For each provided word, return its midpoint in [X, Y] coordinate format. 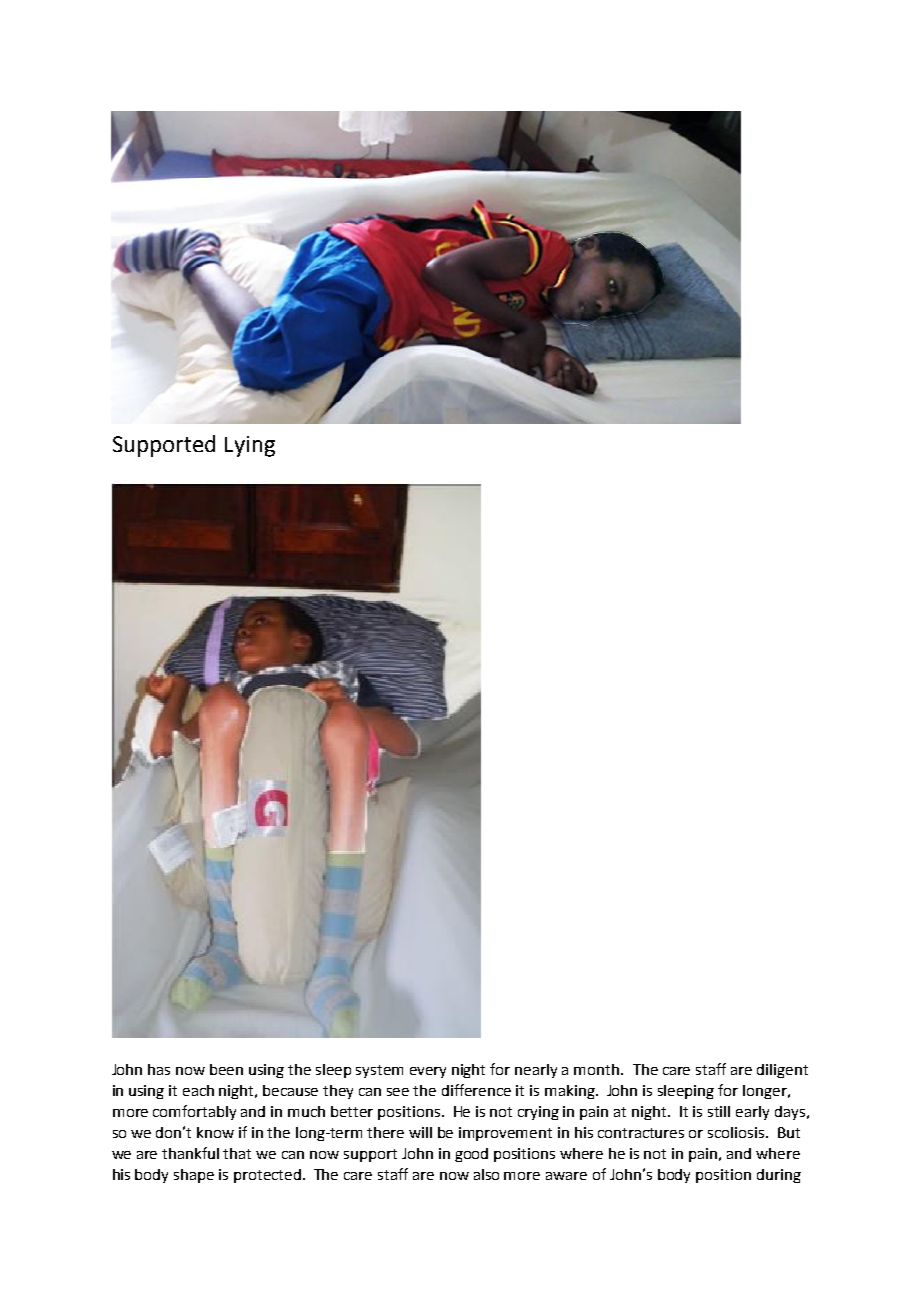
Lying [250, 446]
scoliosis [737, 1132]
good [471, 1155]
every [428, 1072]
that [237, 1153]
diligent [782, 1071]
